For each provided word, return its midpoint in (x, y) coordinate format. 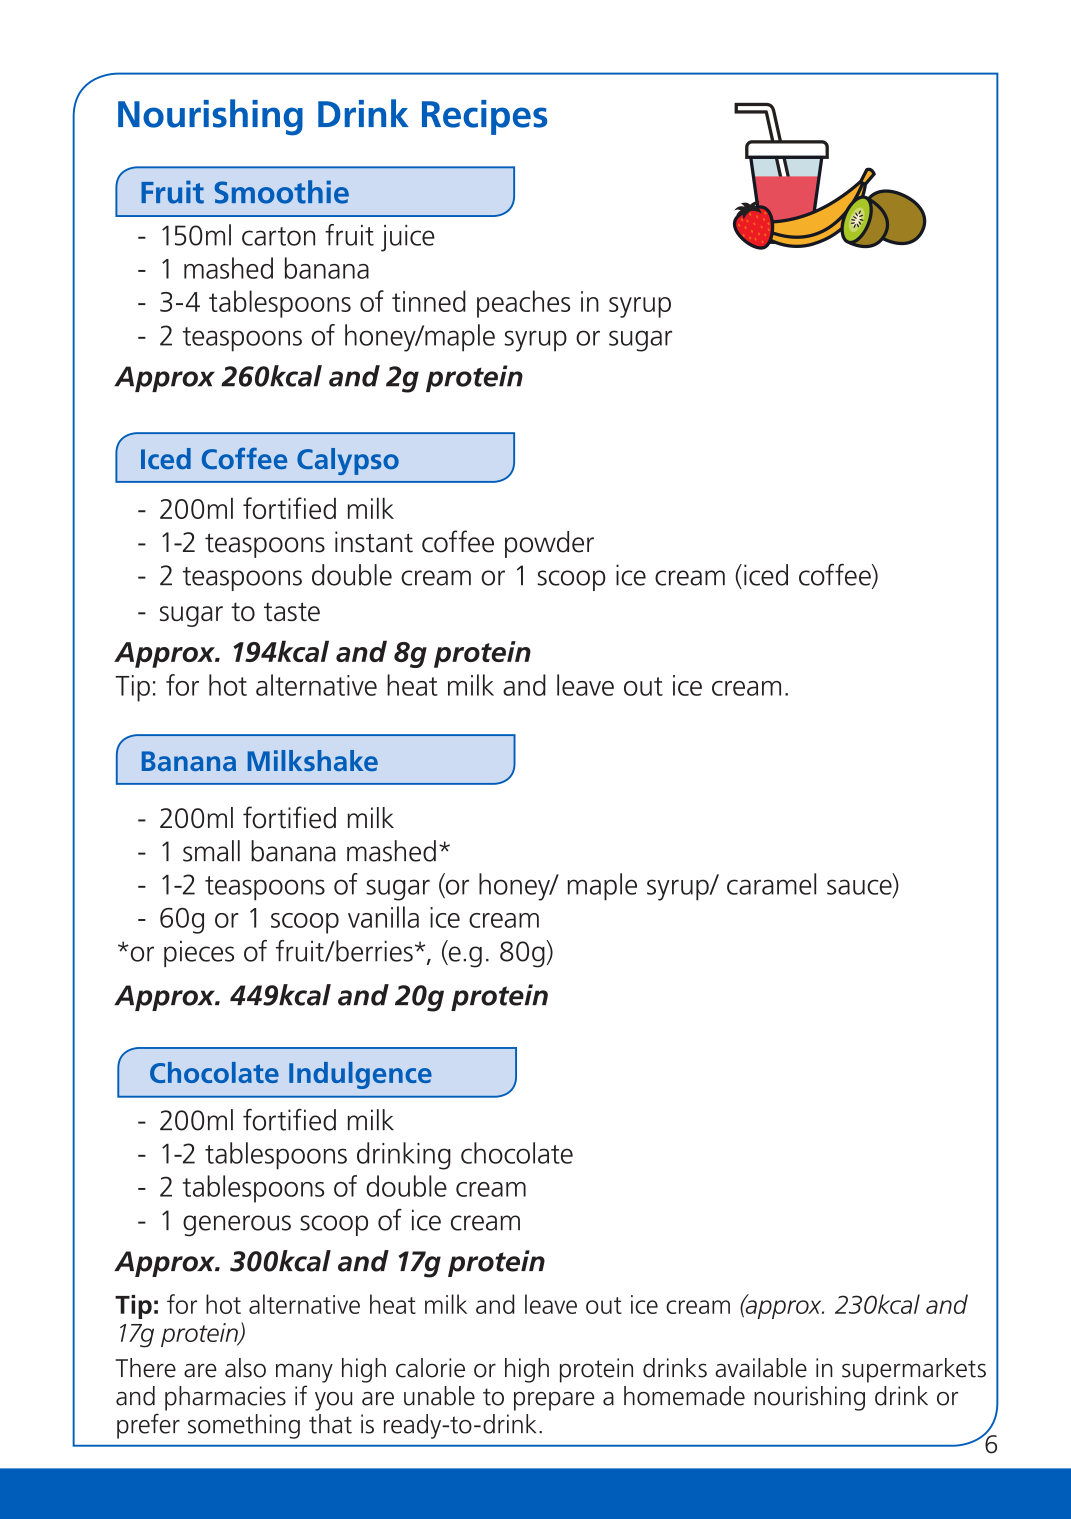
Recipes (484, 117)
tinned (429, 301)
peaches (523, 304)
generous (237, 1226)
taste (292, 611)
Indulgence (360, 1075)
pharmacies (225, 1398)
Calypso (348, 461)
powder (549, 544)
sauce (860, 888)
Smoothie (281, 192)
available (761, 1368)
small (211, 851)
